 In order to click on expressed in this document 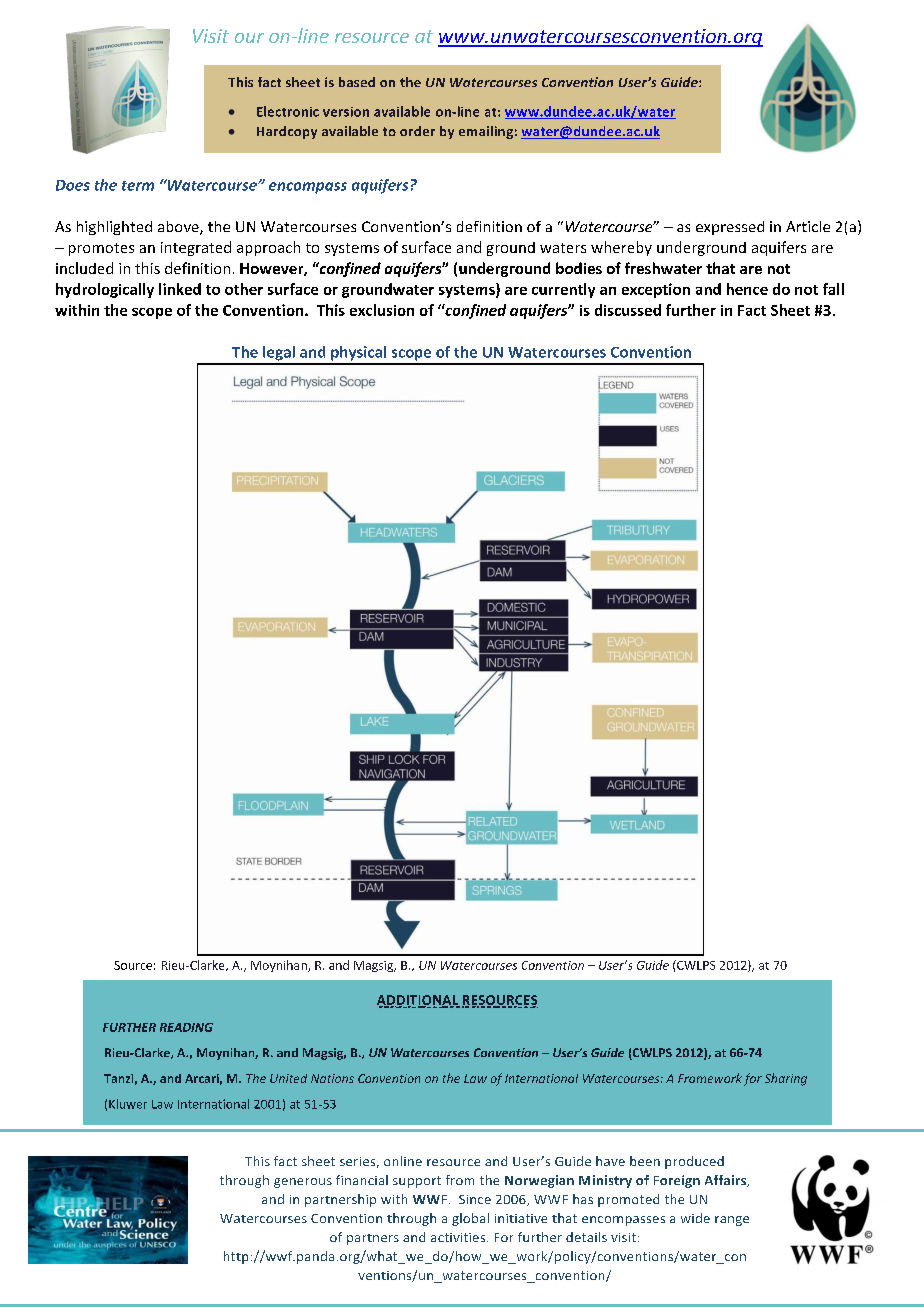, I will do `click(730, 228)`.
